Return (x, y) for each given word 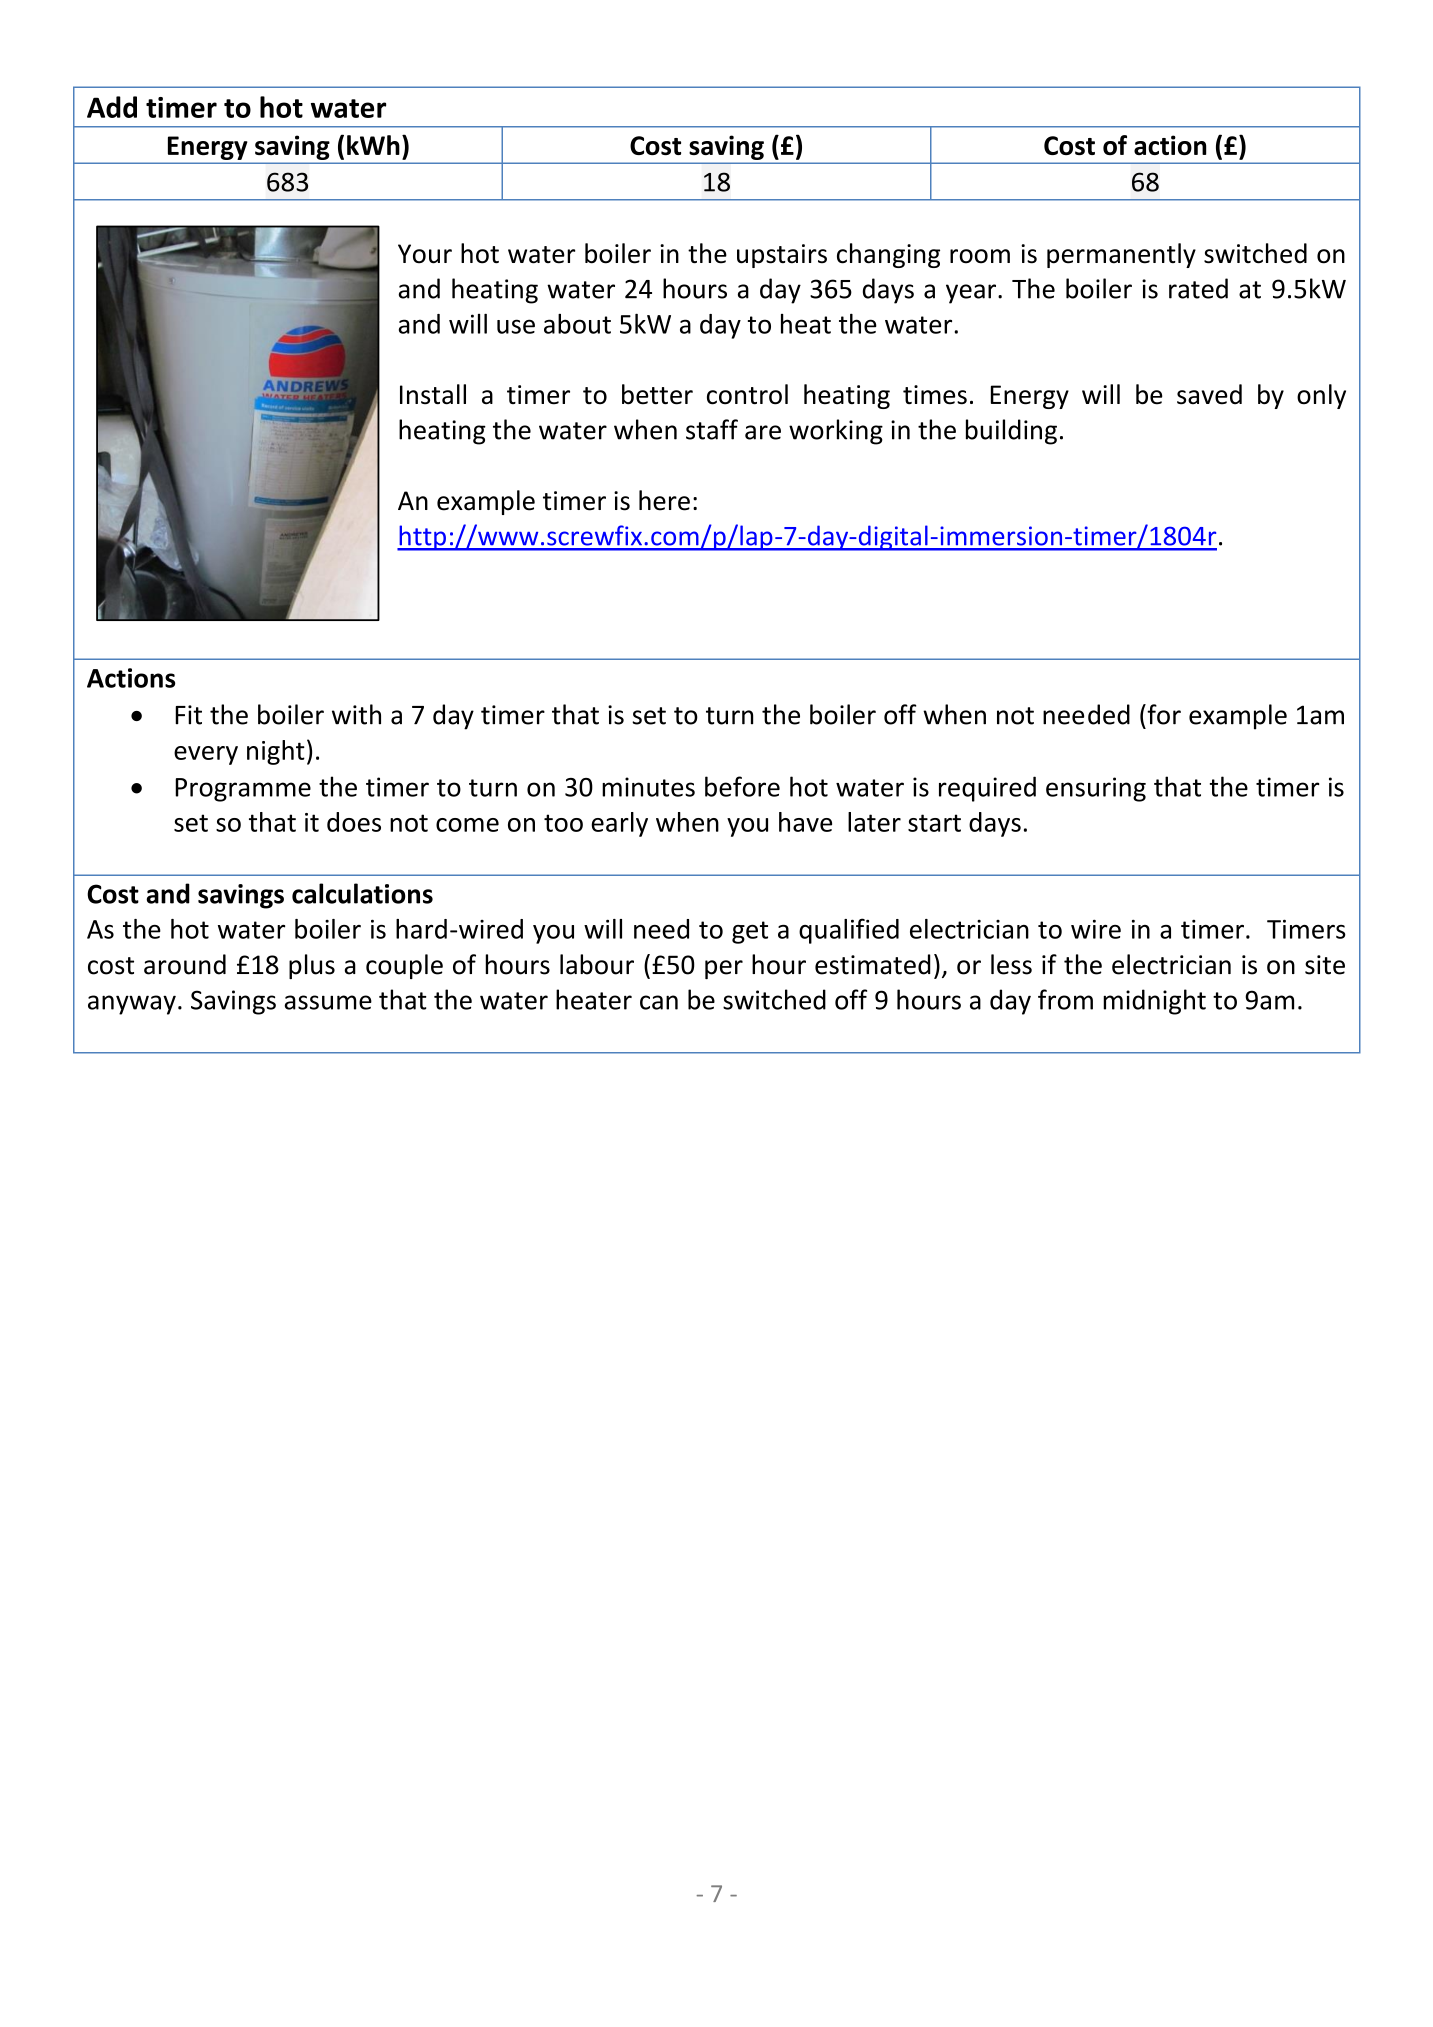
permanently (1121, 255)
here (664, 500)
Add (112, 107)
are (763, 432)
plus (312, 966)
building (1011, 432)
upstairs (782, 256)
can (659, 1002)
